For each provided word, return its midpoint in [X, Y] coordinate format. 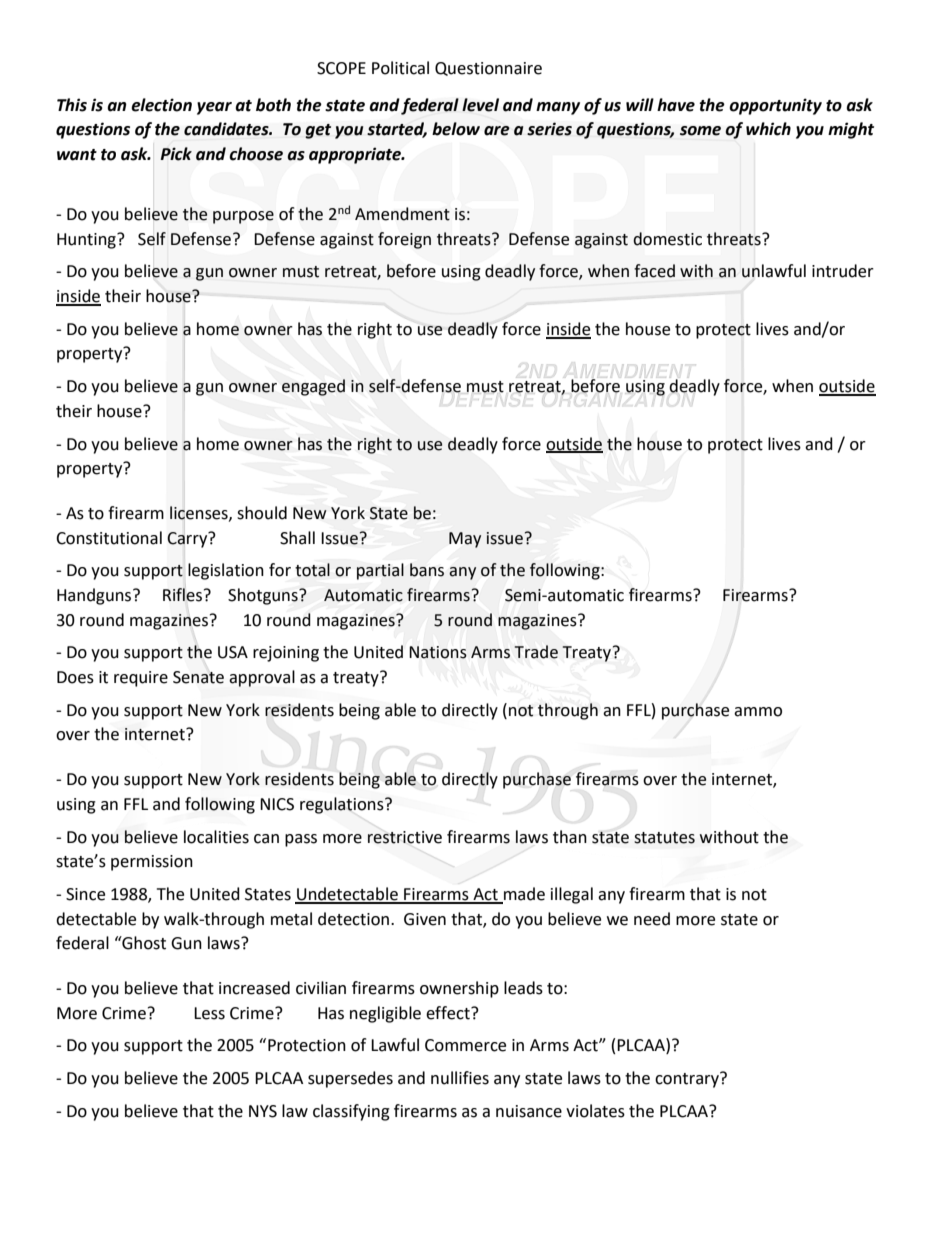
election [161, 105]
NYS [263, 1111]
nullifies [460, 1078]
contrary [688, 1080]
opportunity [775, 106]
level [480, 105]
